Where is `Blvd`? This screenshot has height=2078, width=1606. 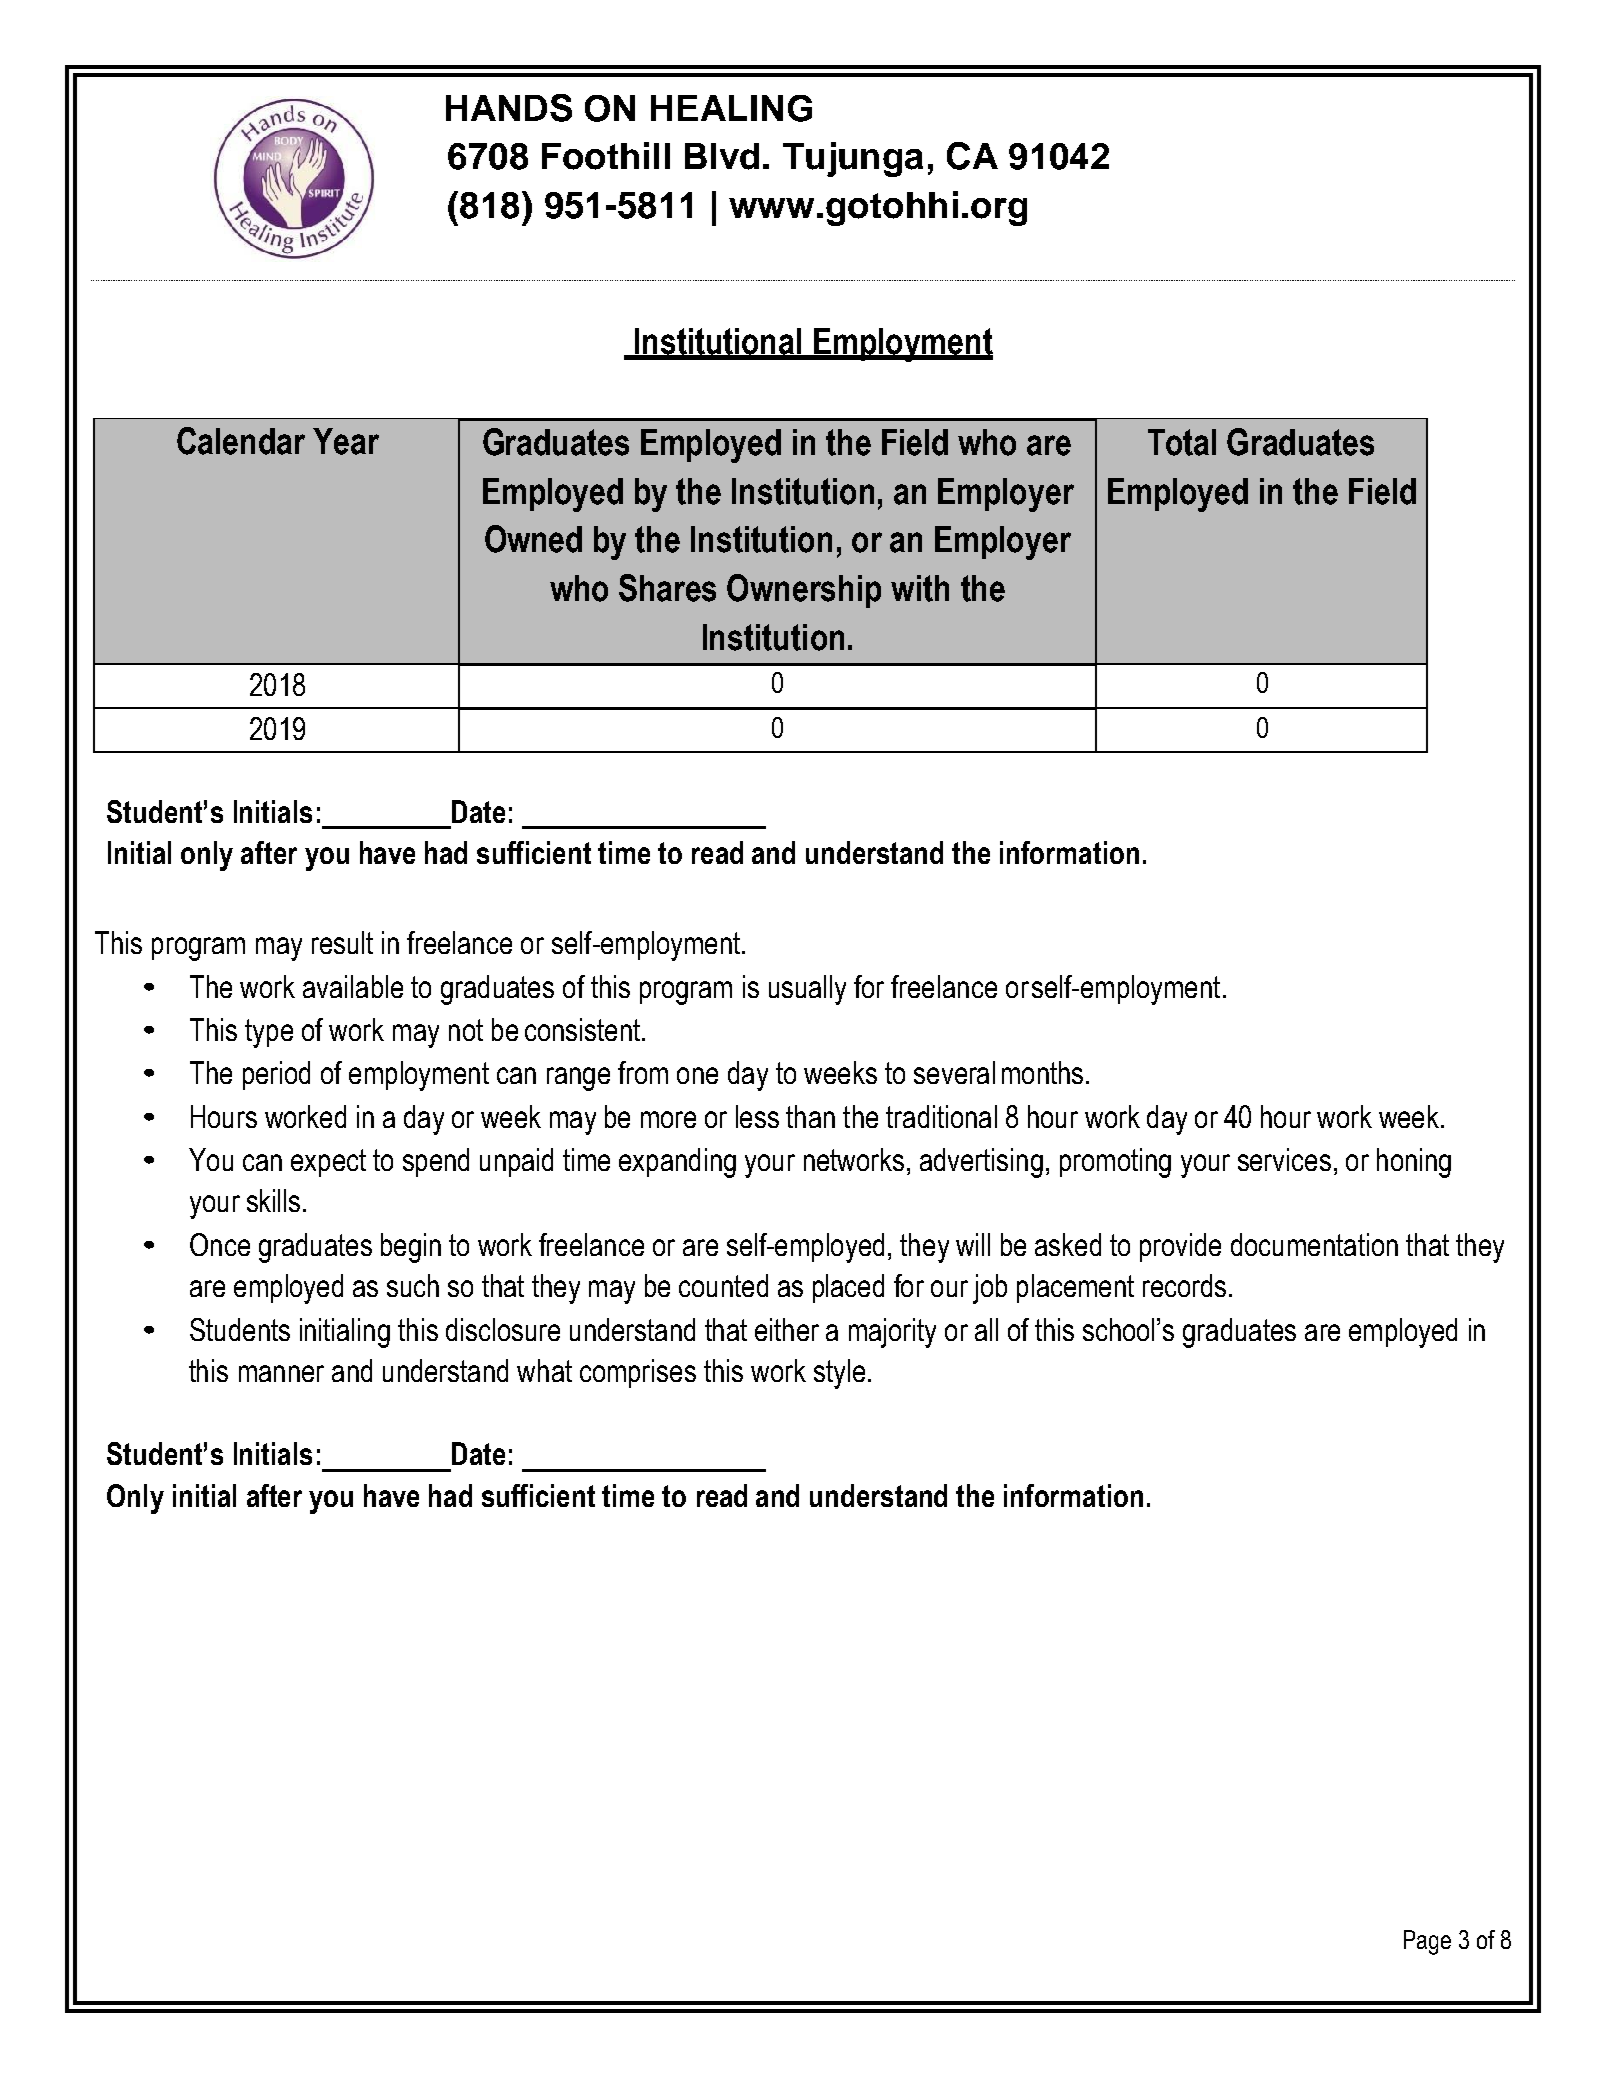
Blvd is located at coordinates (722, 156).
